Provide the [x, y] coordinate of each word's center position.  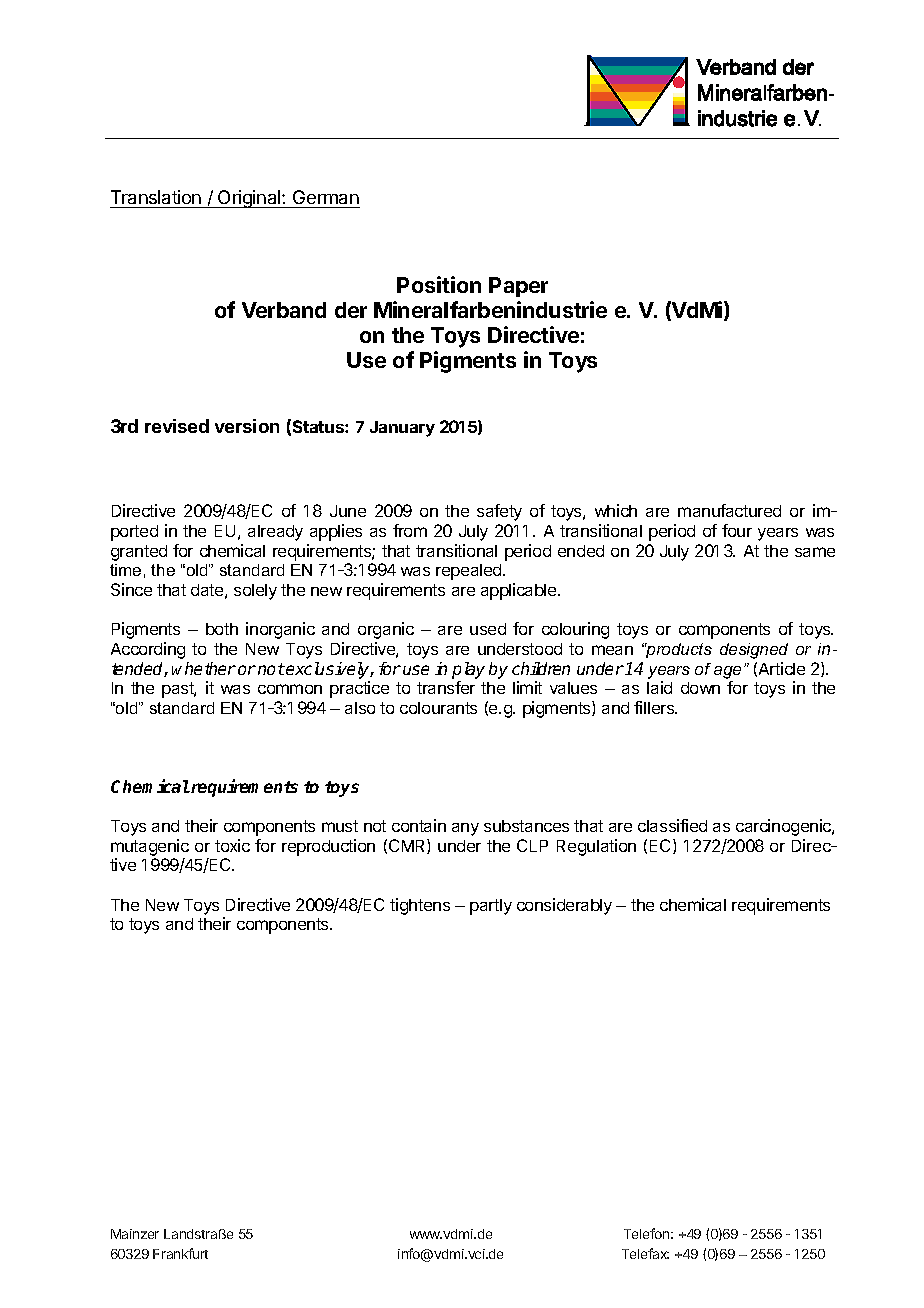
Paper [518, 287]
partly [491, 907]
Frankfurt [180, 1253]
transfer [446, 687]
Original [249, 199]
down [700, 688]
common [290, 689]
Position [439, 284]
